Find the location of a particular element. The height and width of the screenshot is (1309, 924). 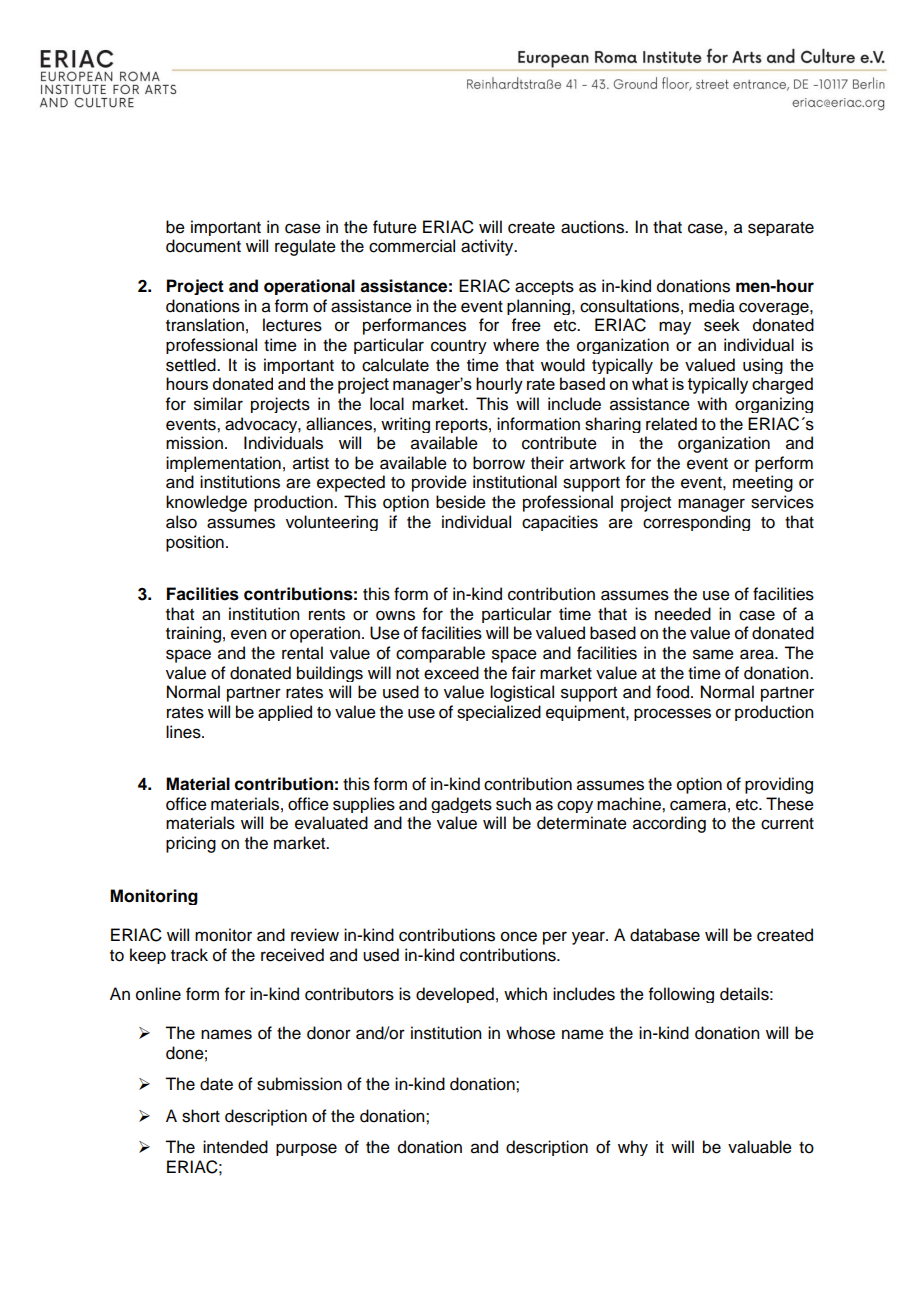

exceed is located at coordinates (451, 673).
